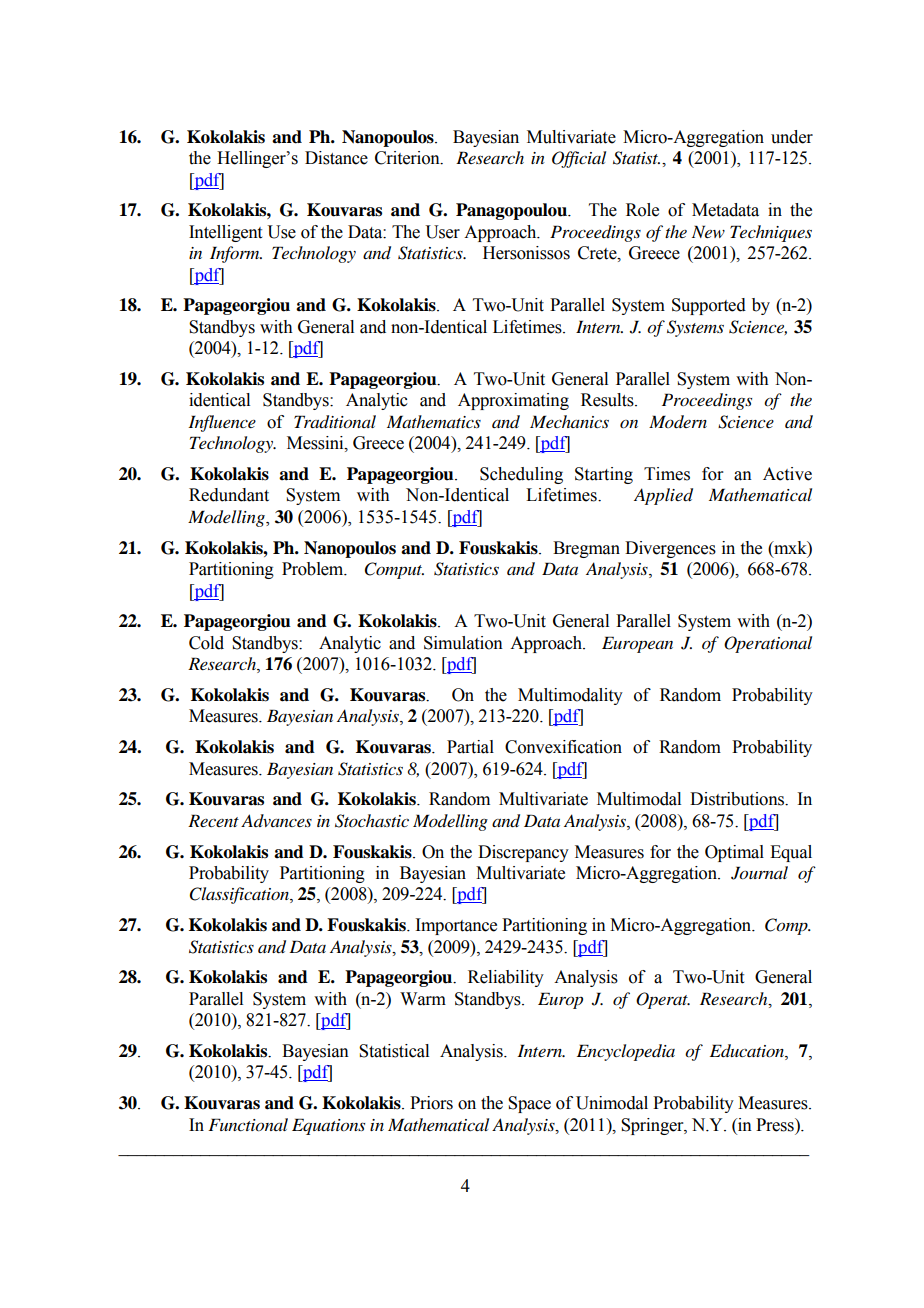  What do you see at coordinates (579, 159) in the screenshot?
I see `Official` at bounding box center [579, 159].
